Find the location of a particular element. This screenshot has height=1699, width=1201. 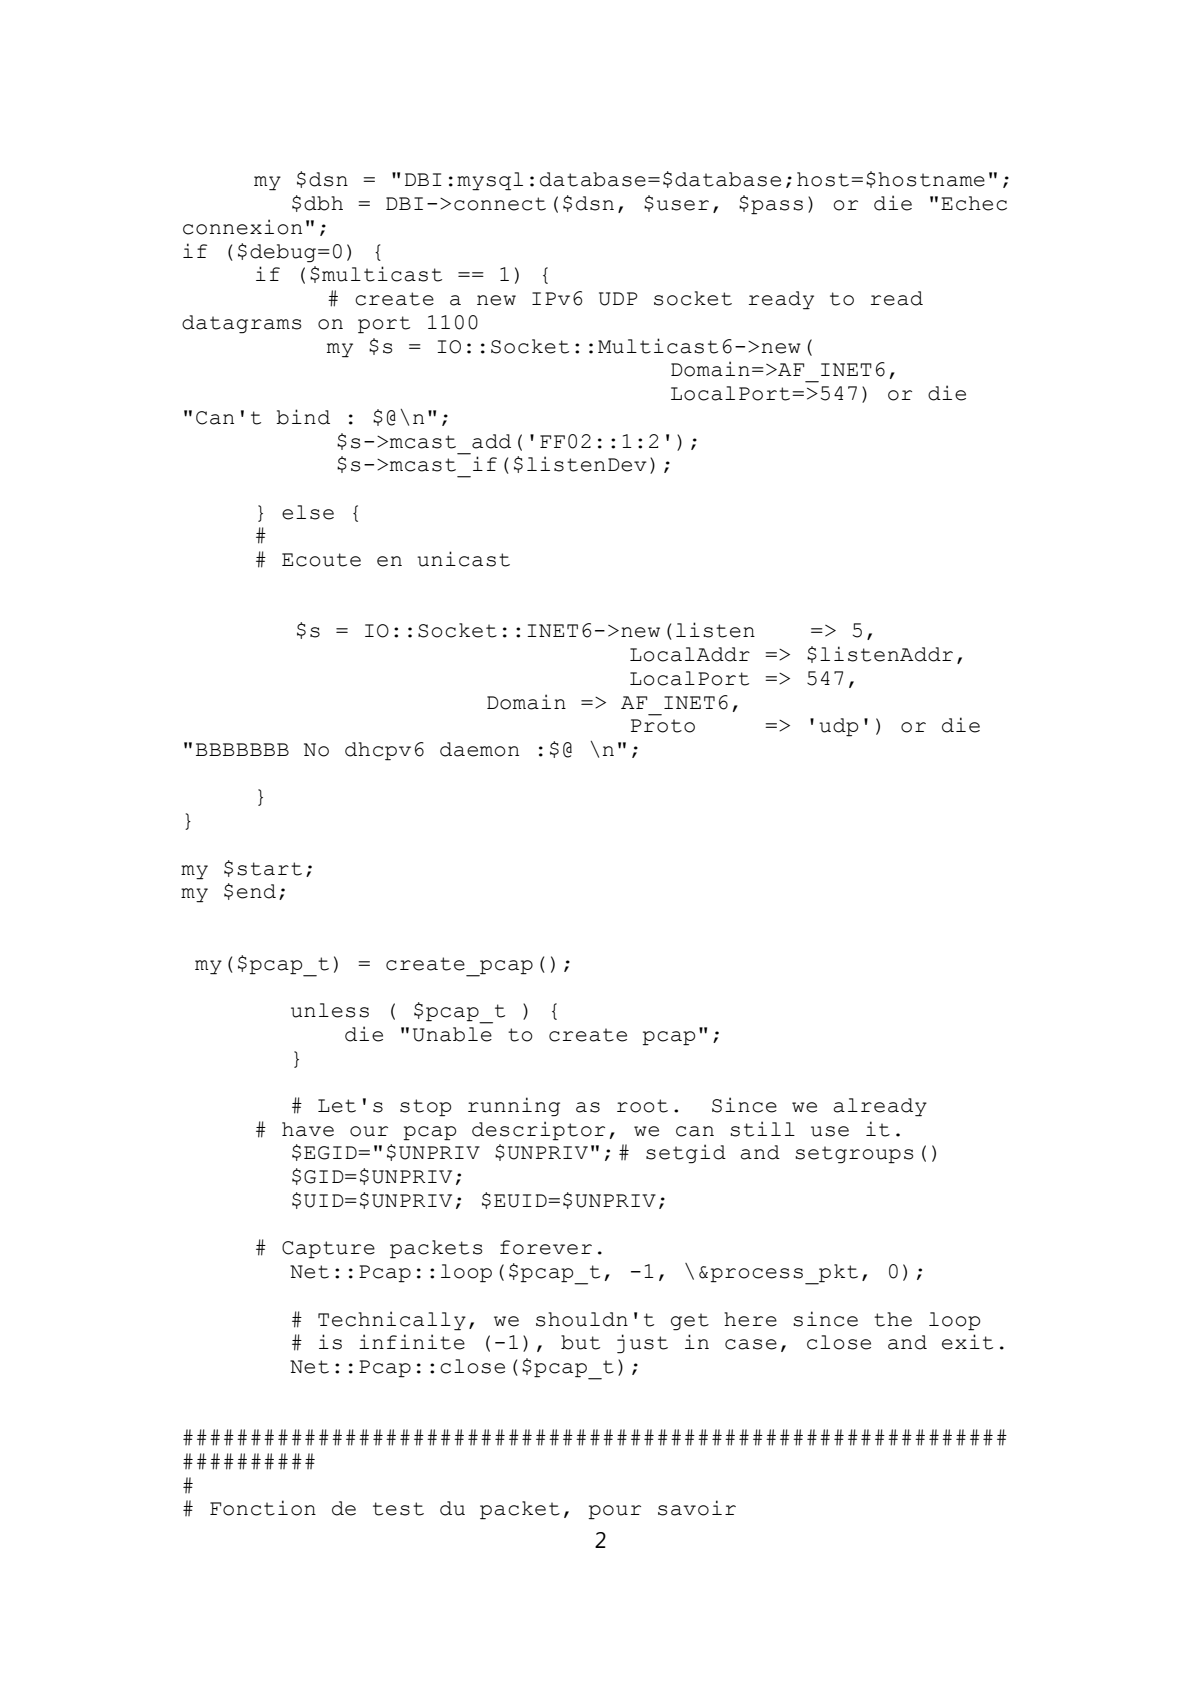

pass is located at coordinates (777, 207).
